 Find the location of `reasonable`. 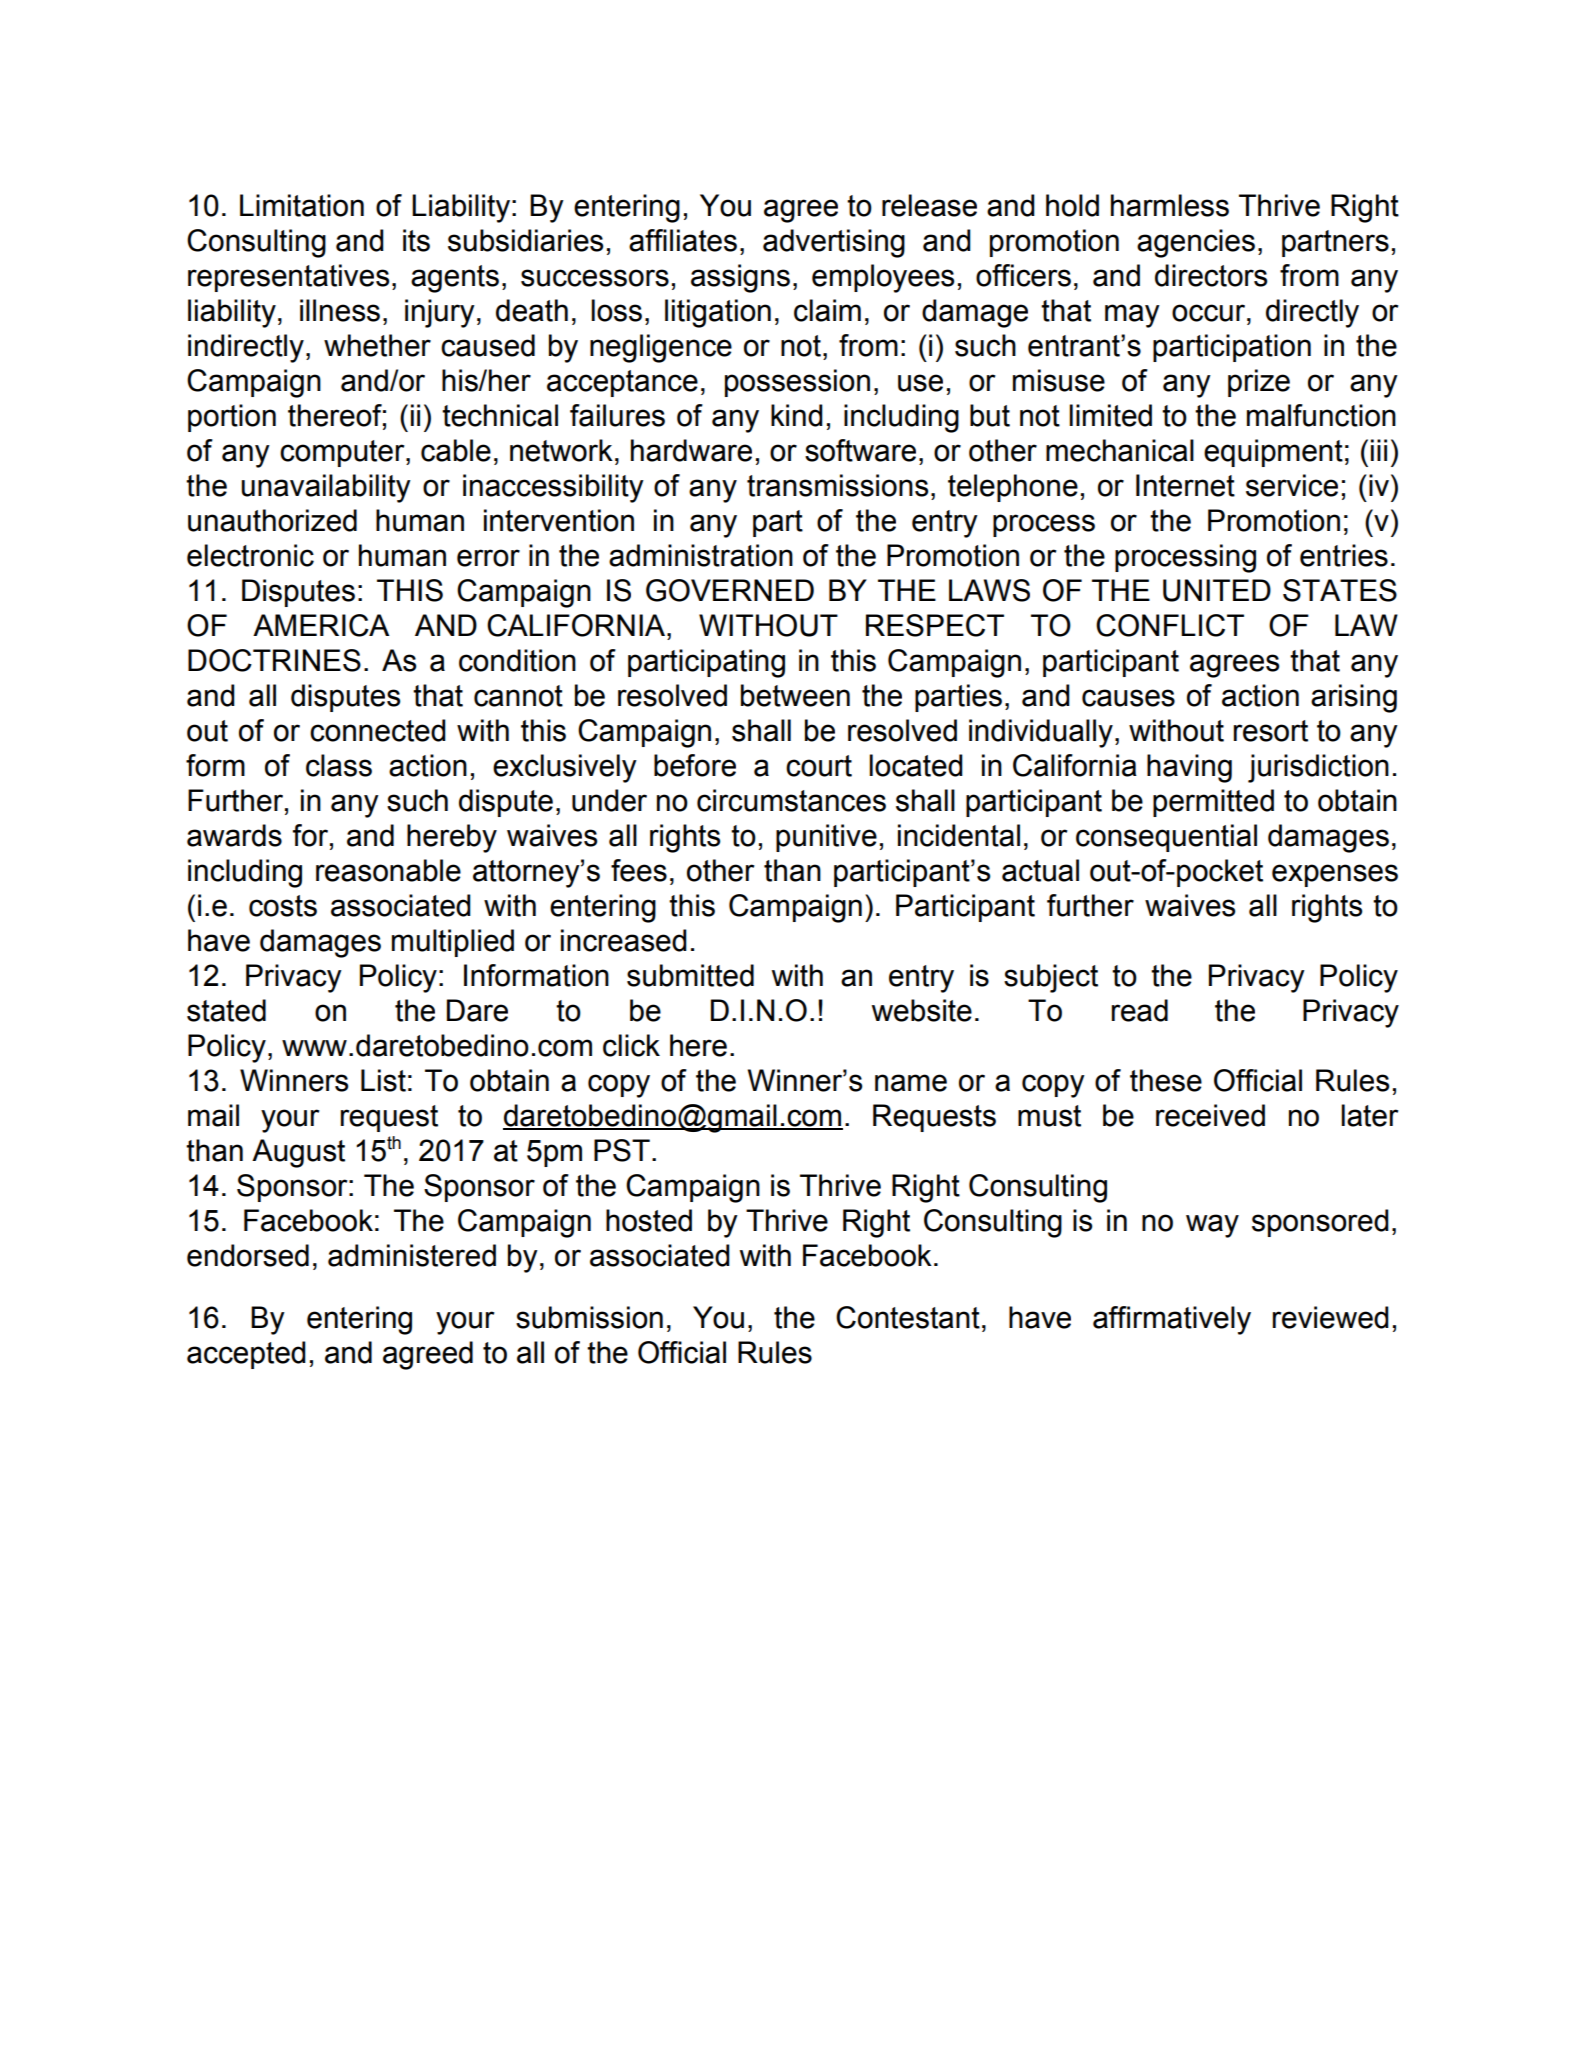

reasonable is located at coordinates (388, 870).
